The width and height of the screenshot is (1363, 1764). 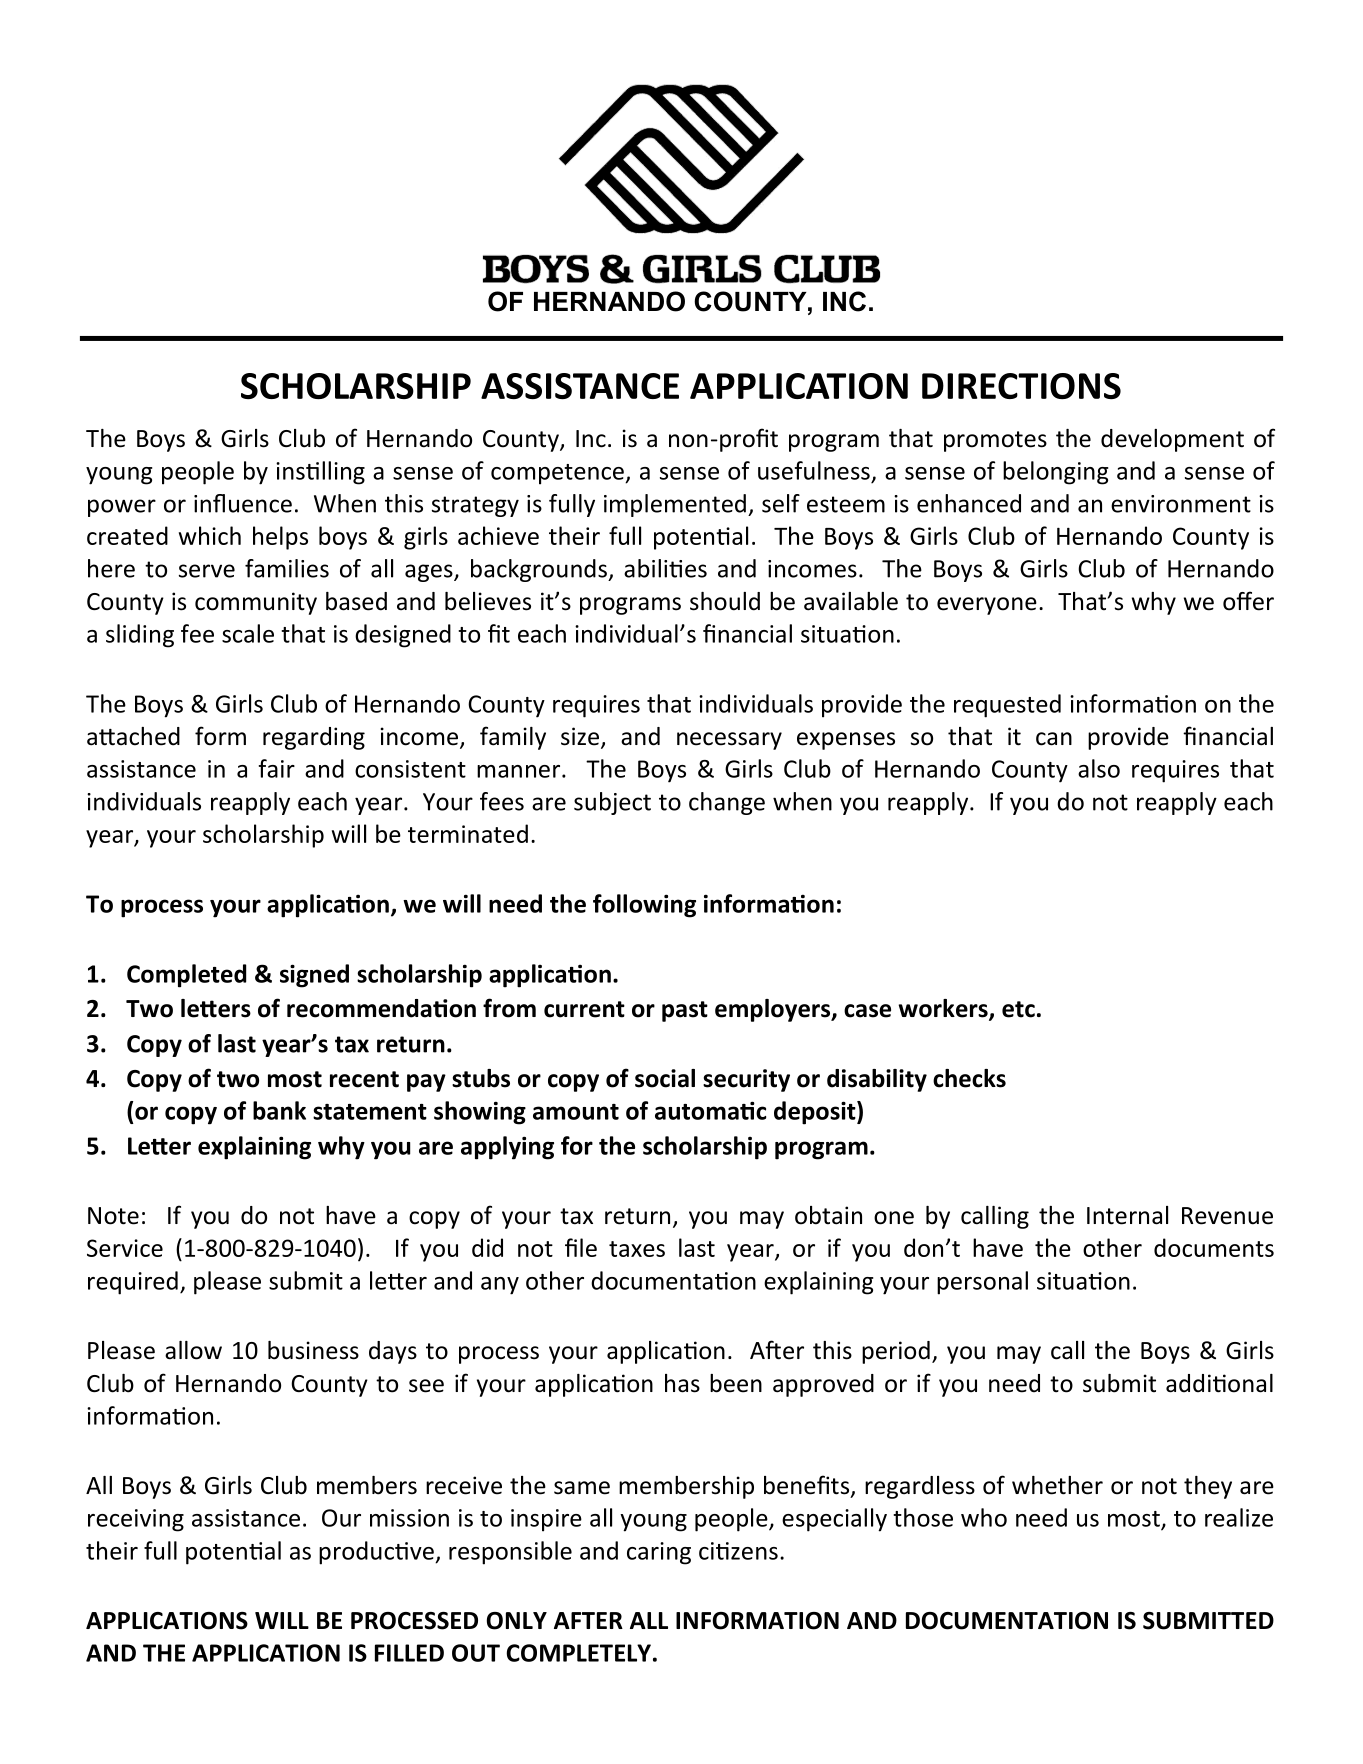 What do you see at coordinates (193, 1350) in the screenshot?
I see `allow` at bounding box center [193, 1350].
